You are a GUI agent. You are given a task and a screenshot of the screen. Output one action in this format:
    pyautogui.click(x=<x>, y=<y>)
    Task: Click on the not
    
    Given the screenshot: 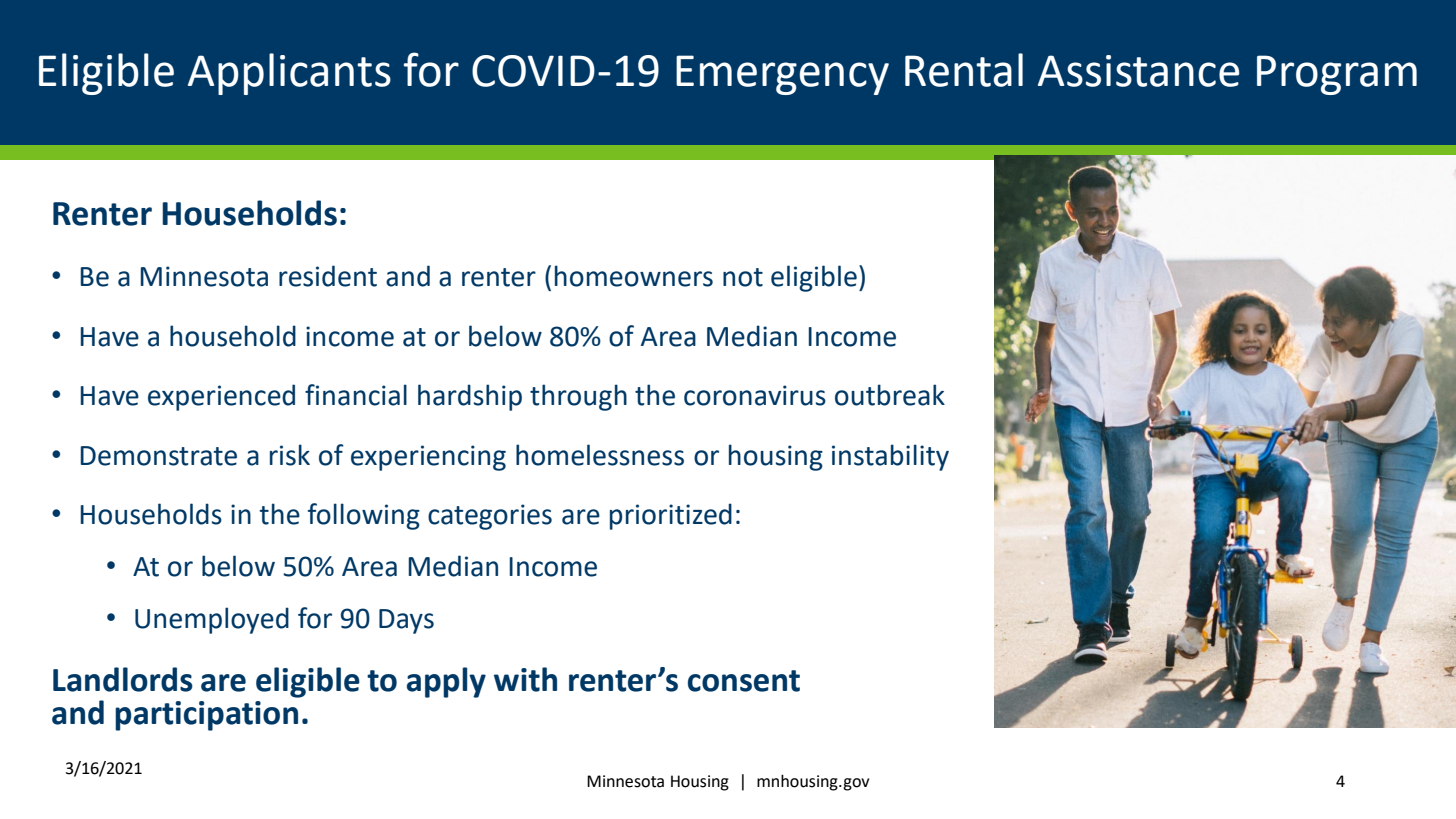 What is the action you would take?
    pyautogui.click(x=743, y=277)
